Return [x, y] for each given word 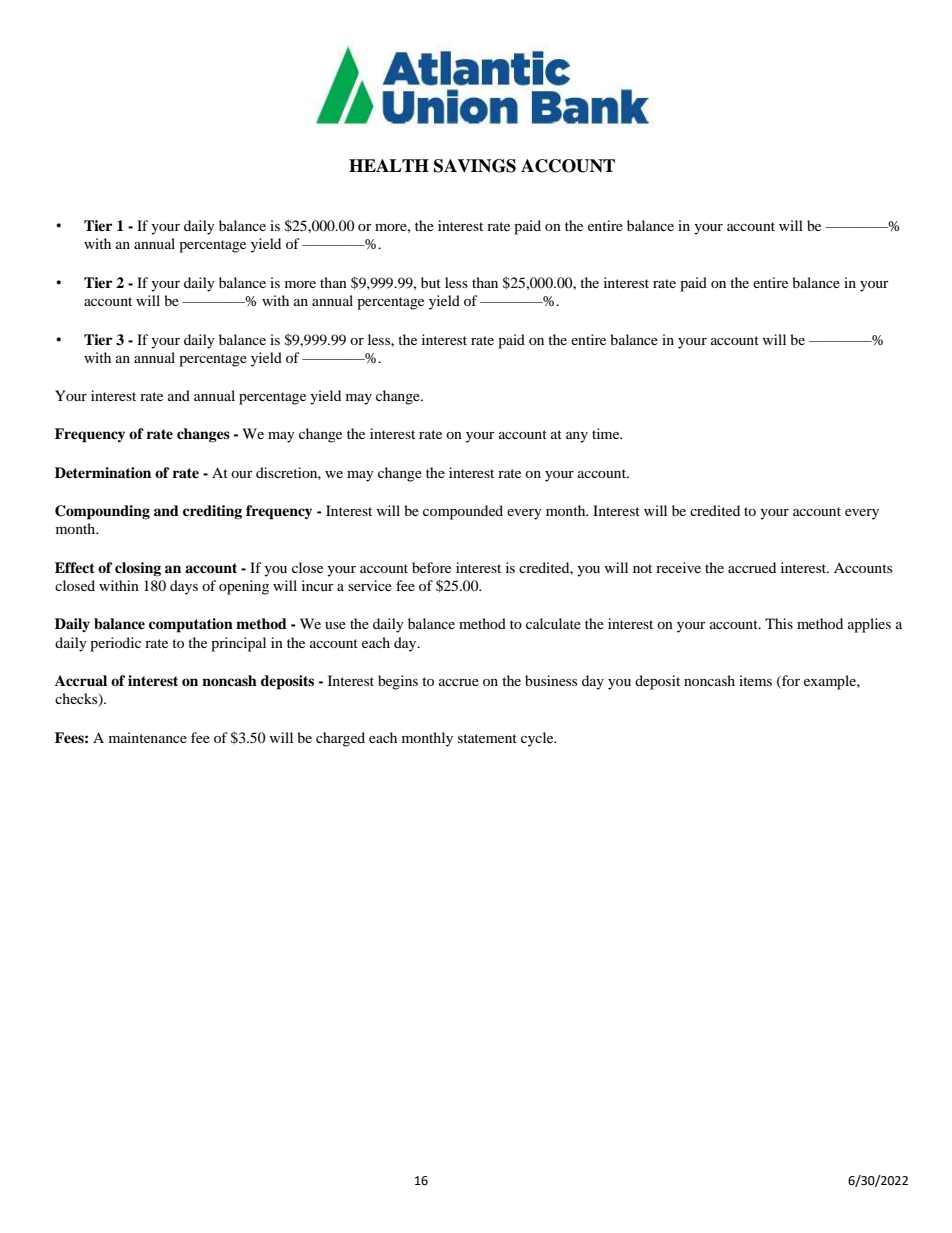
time [607, 433]
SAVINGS [475, 166]
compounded [463, 512]
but [431, 282]
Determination [103, 472]
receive [678, 567]
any [577, 437]
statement [487, 738]
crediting [212, 512]
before [431, 567]
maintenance [148, 737]
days [184, 587]
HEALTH [389, 165]
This [779, 623]
